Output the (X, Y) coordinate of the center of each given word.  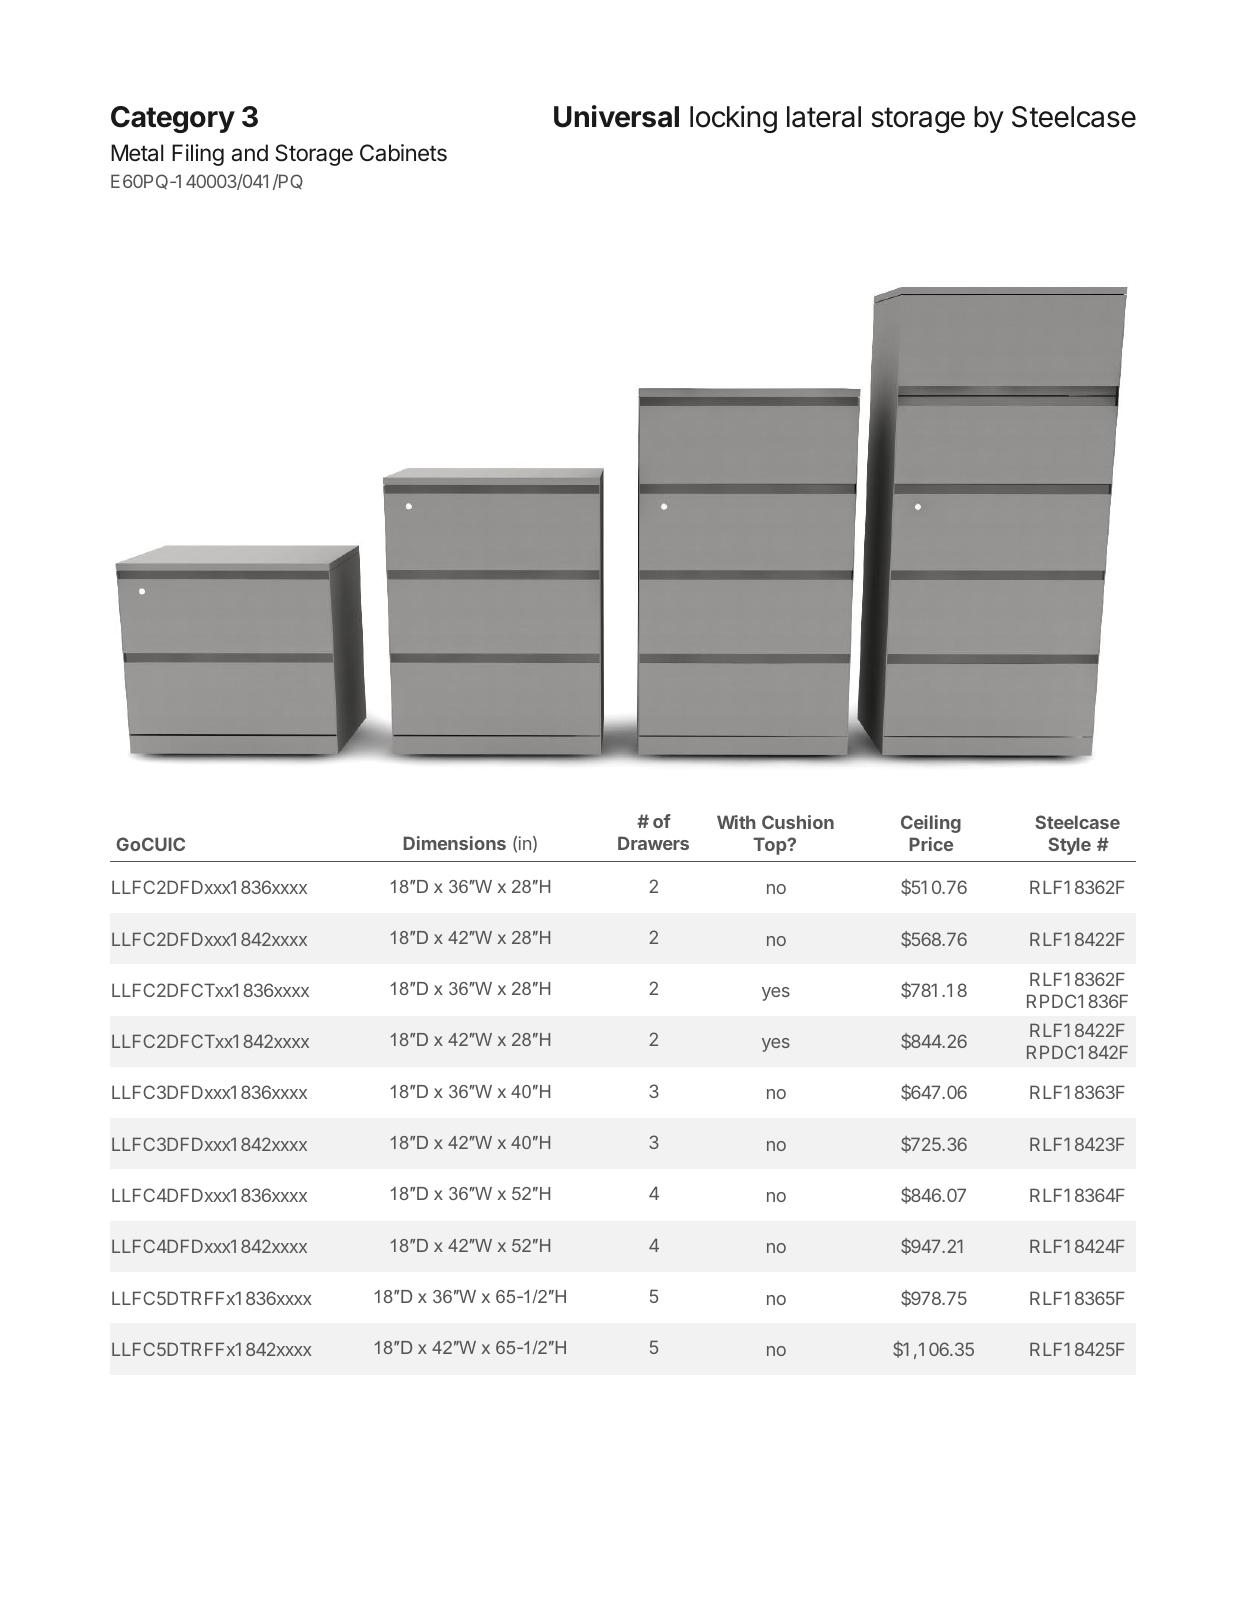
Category (173, 119)
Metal (137, 153)
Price (931, 844)
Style (1069, 846)
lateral (824, 117)
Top (771, 846)
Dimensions (454, 843)
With (736, 822)
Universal (616, 116)
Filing (198, 155)
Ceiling (931, 824)
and (250, 153)
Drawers (653, 843)
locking (733, 119)
